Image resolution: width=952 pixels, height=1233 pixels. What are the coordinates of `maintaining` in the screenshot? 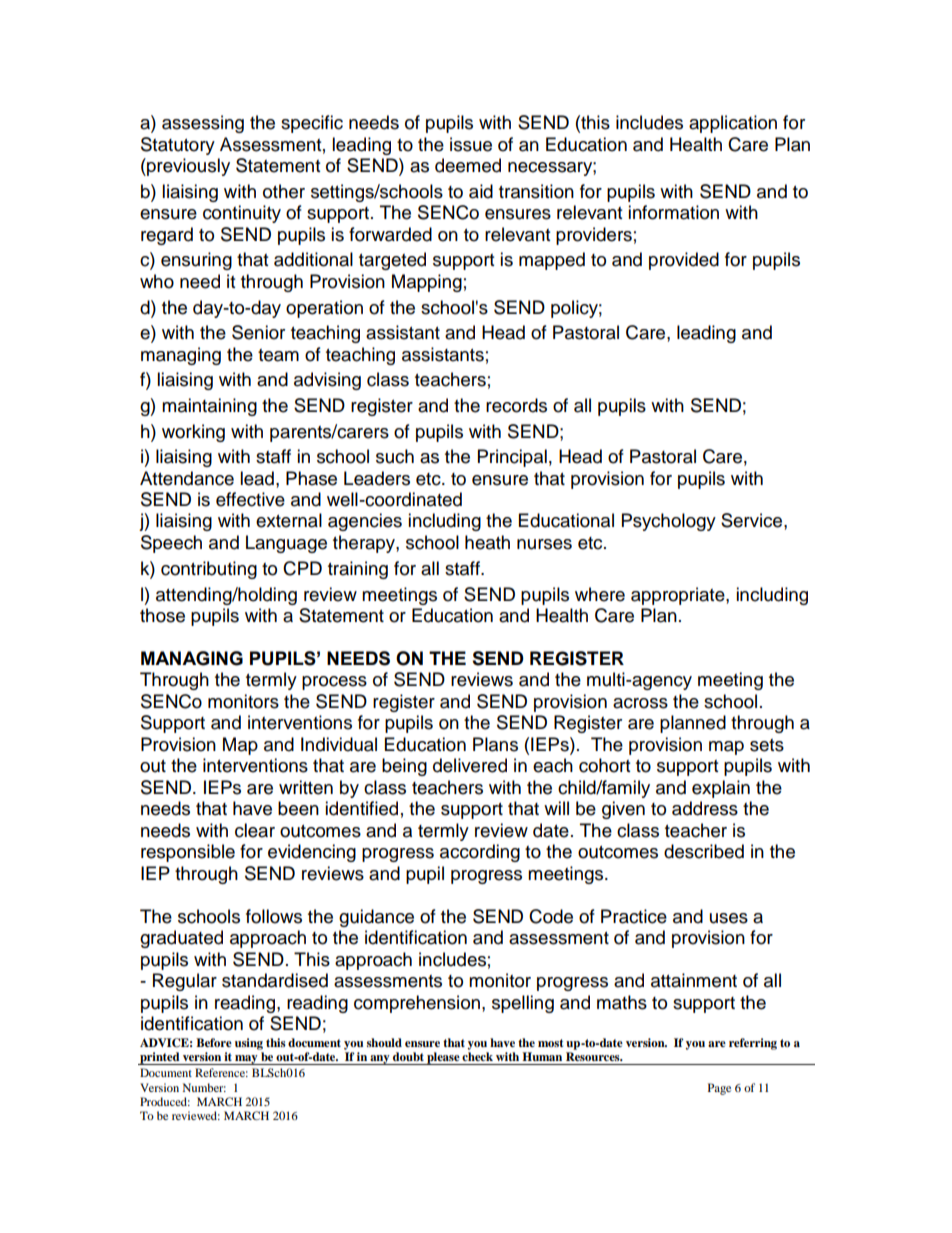 It's located at (209, 407).
